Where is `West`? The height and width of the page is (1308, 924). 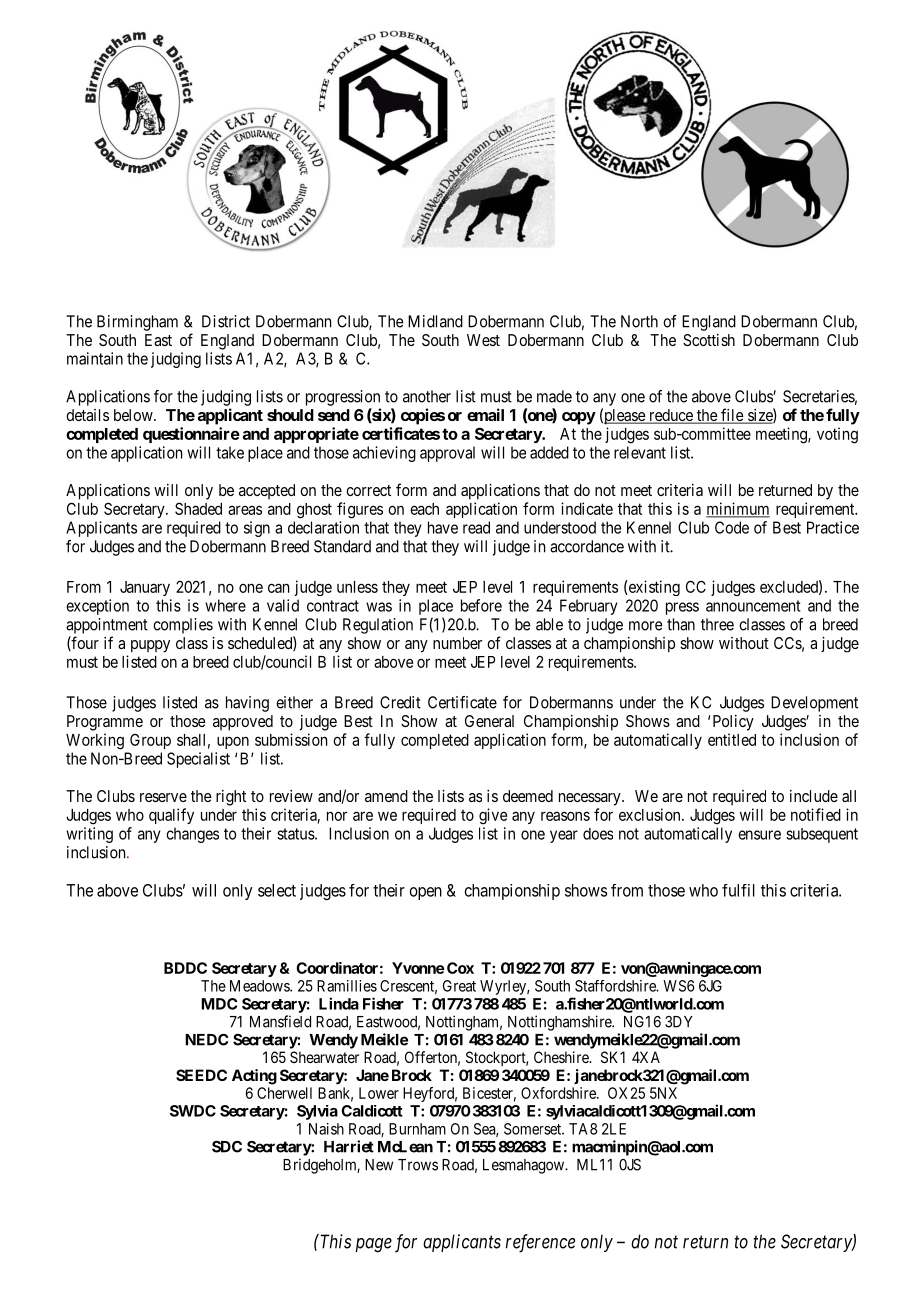
West is located at coordinates (483, 340).
